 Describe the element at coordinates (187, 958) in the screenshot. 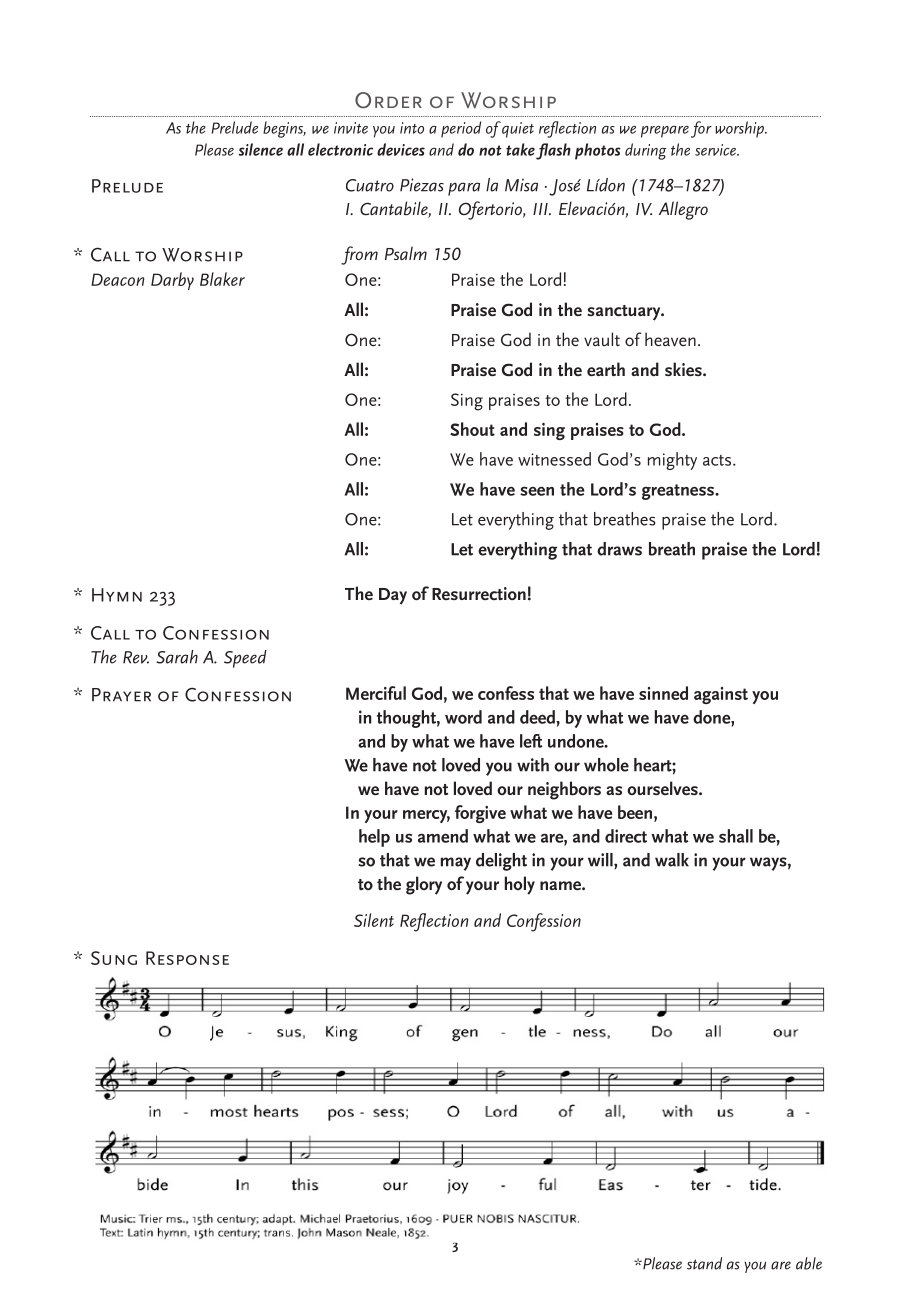

I see `Response` at that location.
